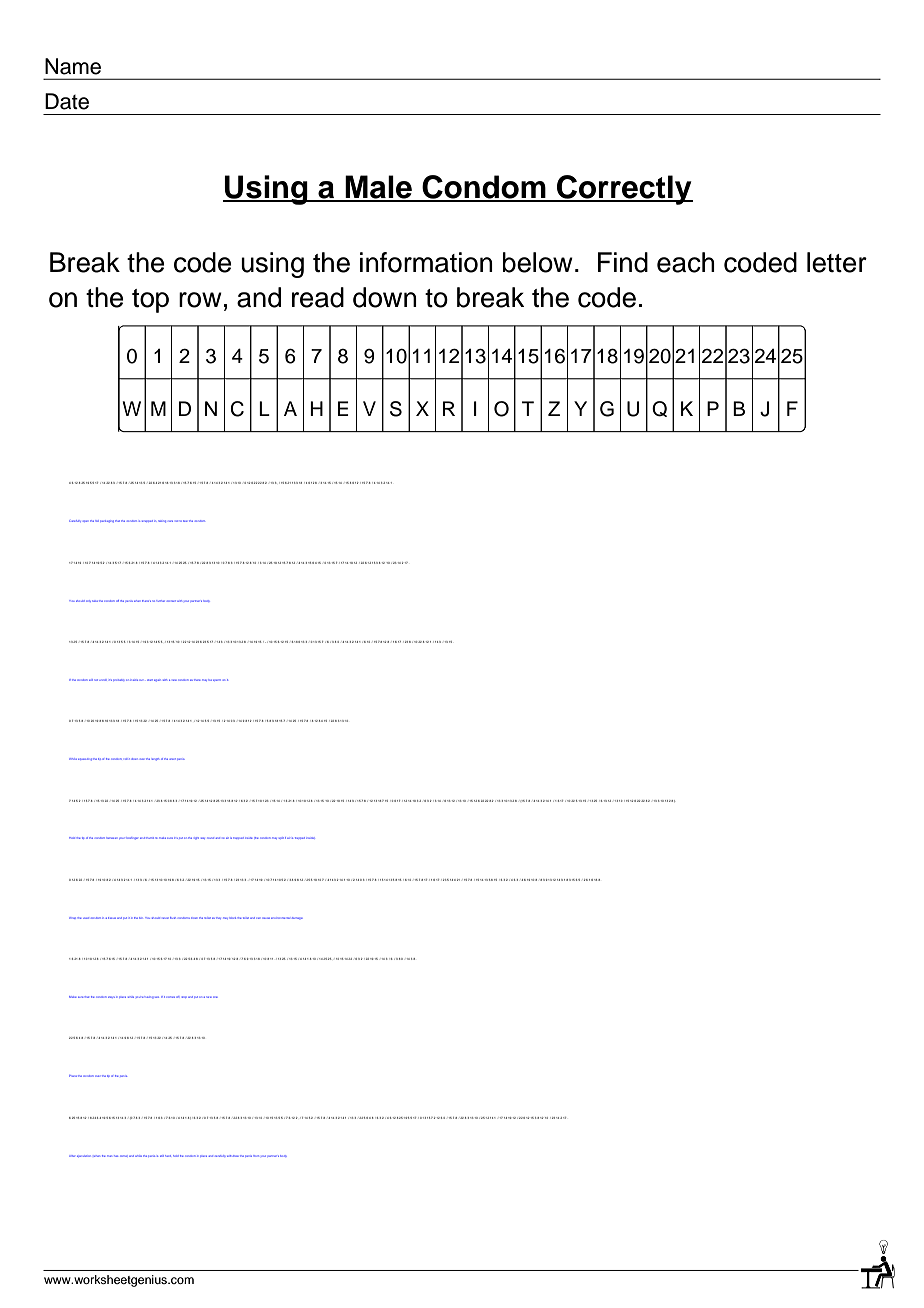  I want to click on Date, so click(67, 101).
